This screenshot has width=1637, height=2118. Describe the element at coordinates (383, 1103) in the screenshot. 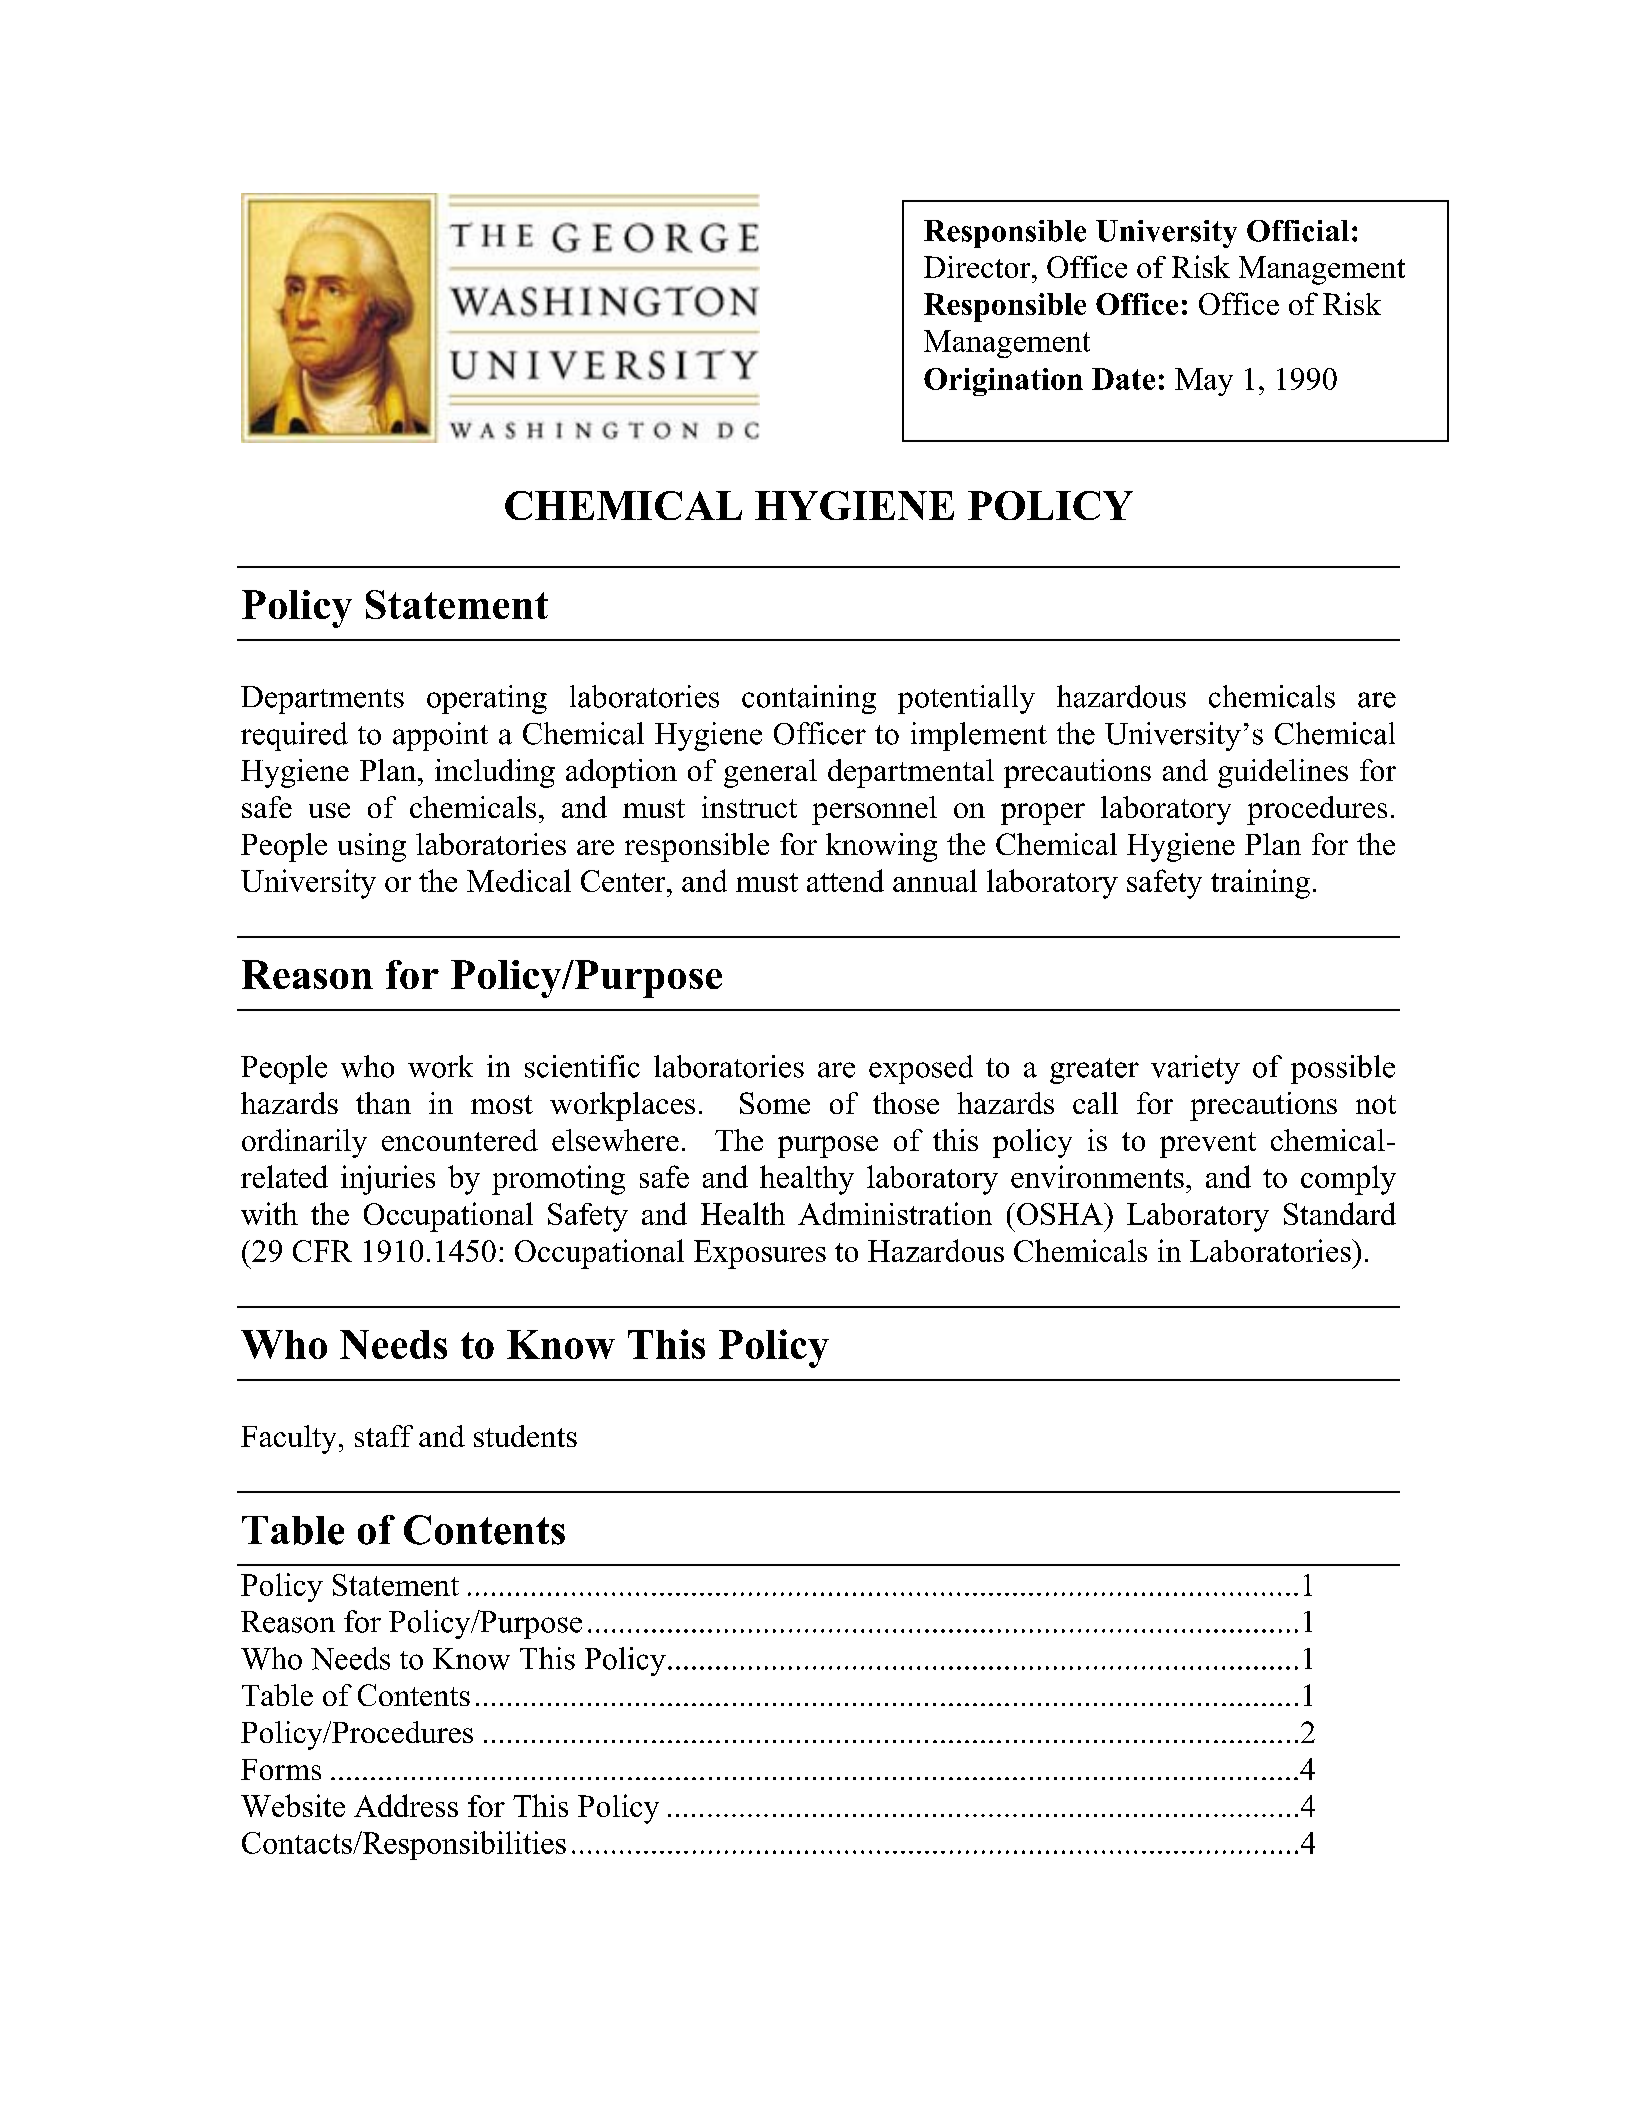

I see `than` at that location.
